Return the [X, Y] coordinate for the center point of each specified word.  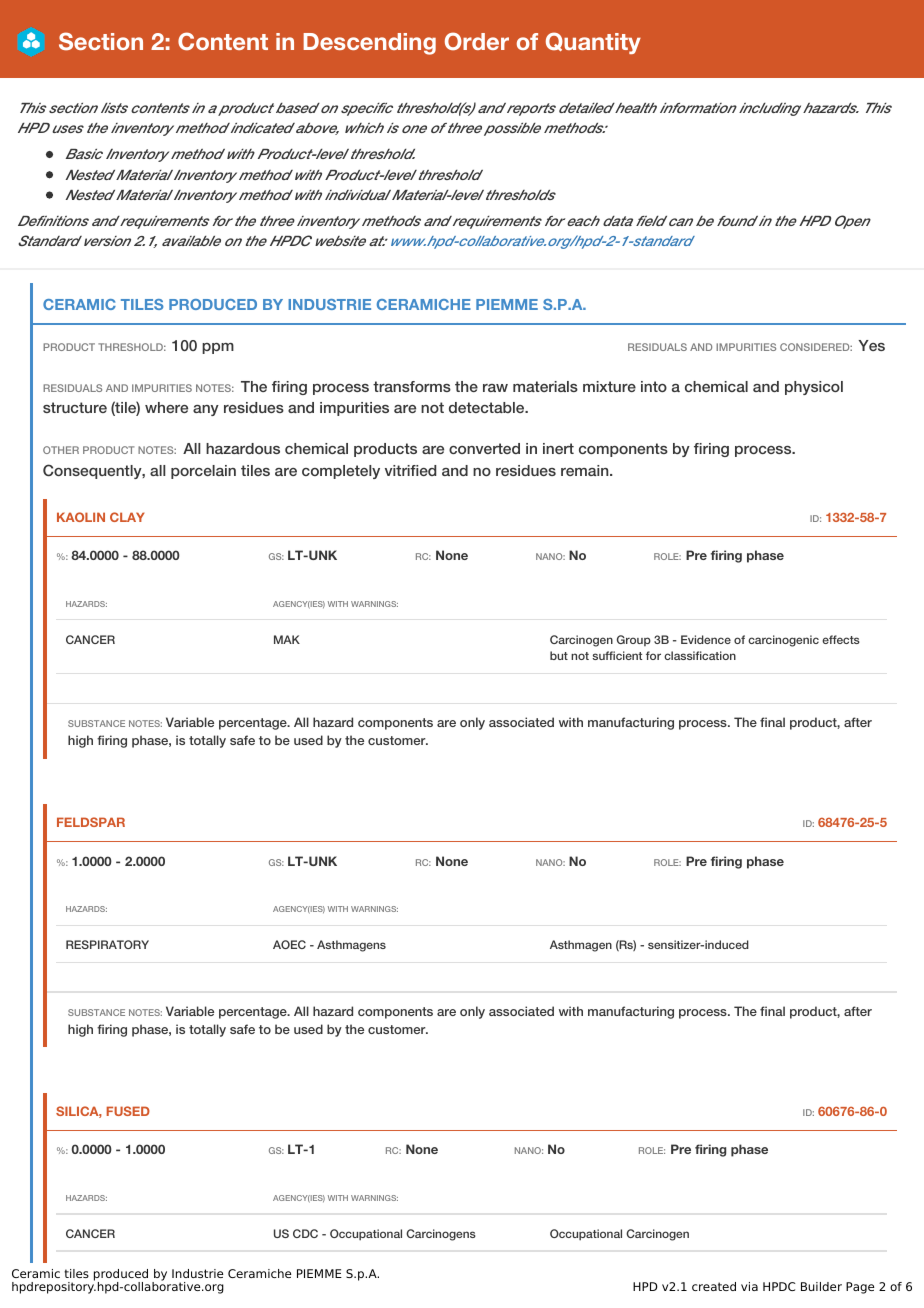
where [166, 407]
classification [700, 655]
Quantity [593, 43]
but [559, 655]
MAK [287, 639]
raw [495, 388]
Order [477, 41]
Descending [369, 44]
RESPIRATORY [107, 944]
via [749, 1286]
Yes [871, 345]
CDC [305, 1233]
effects [841, 639]
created [714, 1286]
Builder [821, 1286]
